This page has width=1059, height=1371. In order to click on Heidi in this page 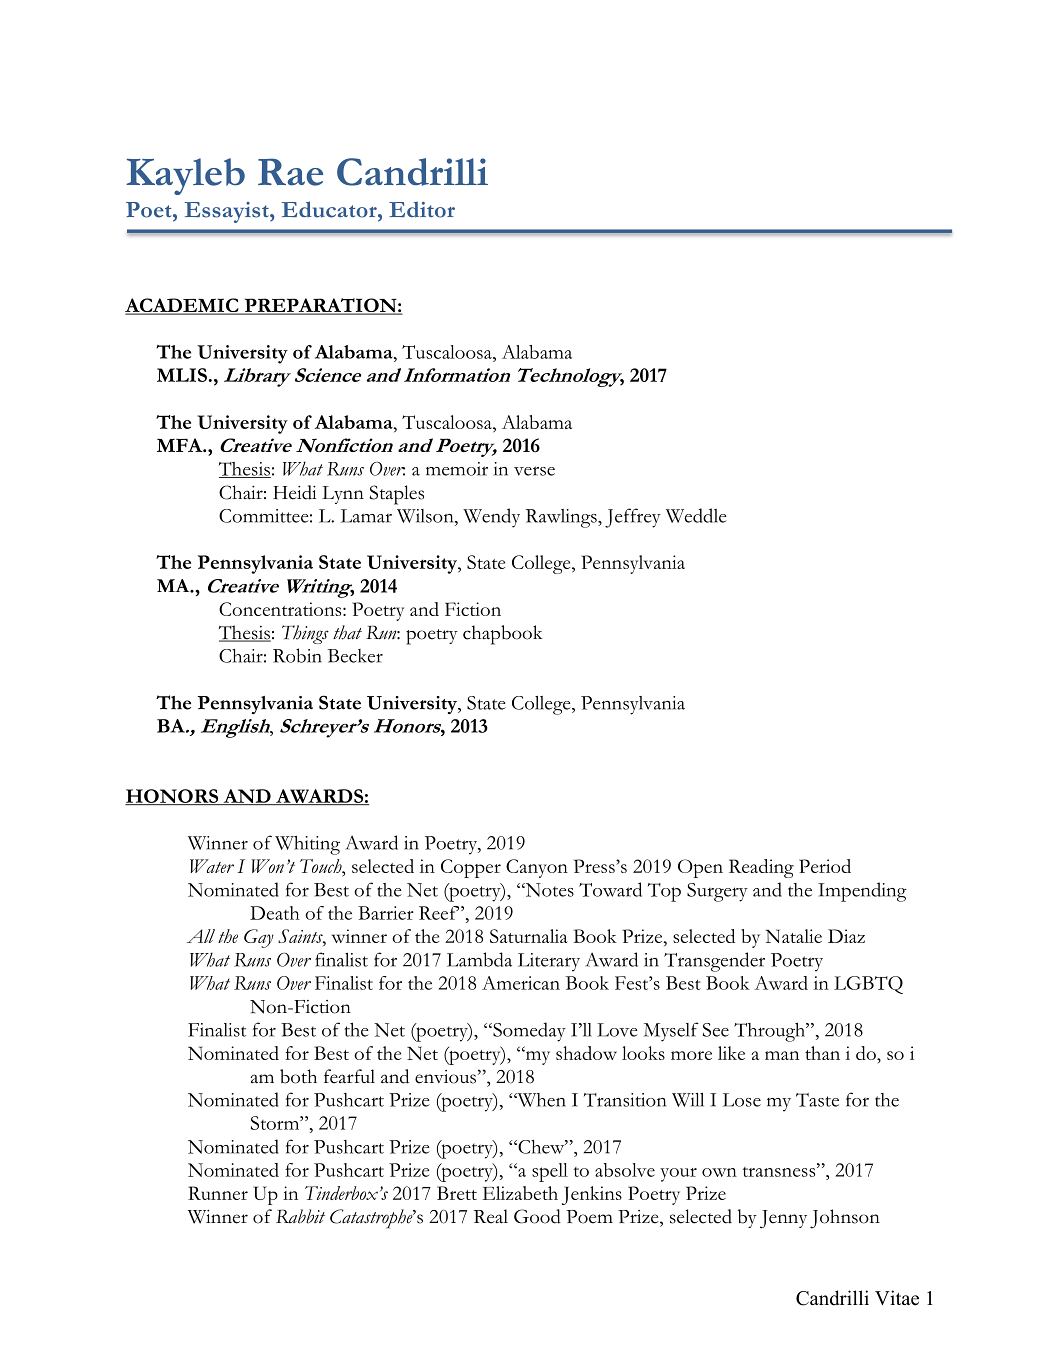, I will do `click(294, 492)`.
